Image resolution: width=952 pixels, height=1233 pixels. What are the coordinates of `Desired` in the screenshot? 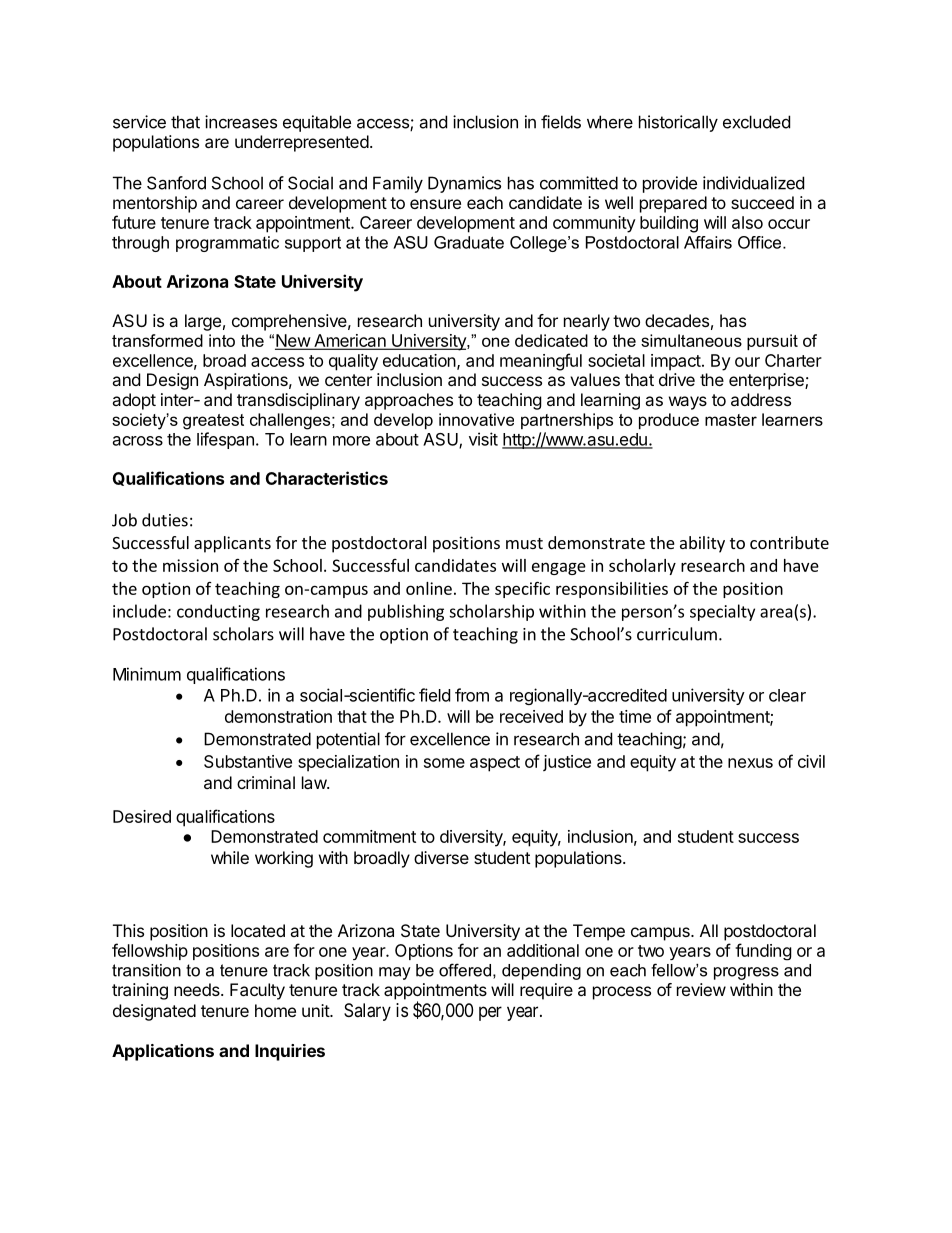 It's located at (142, 816).
